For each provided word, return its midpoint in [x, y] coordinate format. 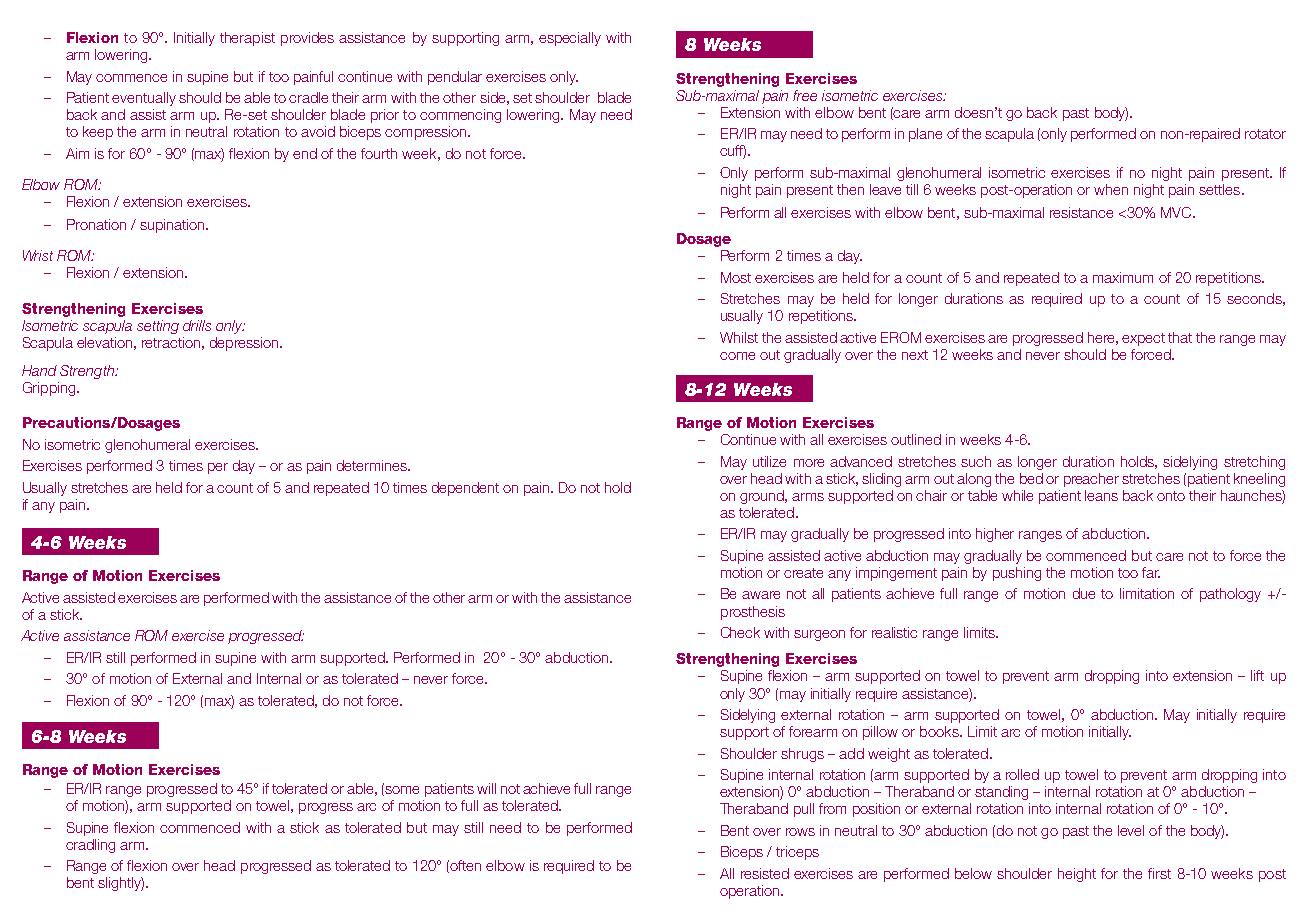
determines [373, 465]
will [486, 788]
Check [740, 632]
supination [173, 226]
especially [570, 39]
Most [736, 277]
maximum [1123, 277]
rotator [1265, 134]
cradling [90, 846]
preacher [1091, 480]
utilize [769, 461]
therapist [247, 39]
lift [1257, 675]
